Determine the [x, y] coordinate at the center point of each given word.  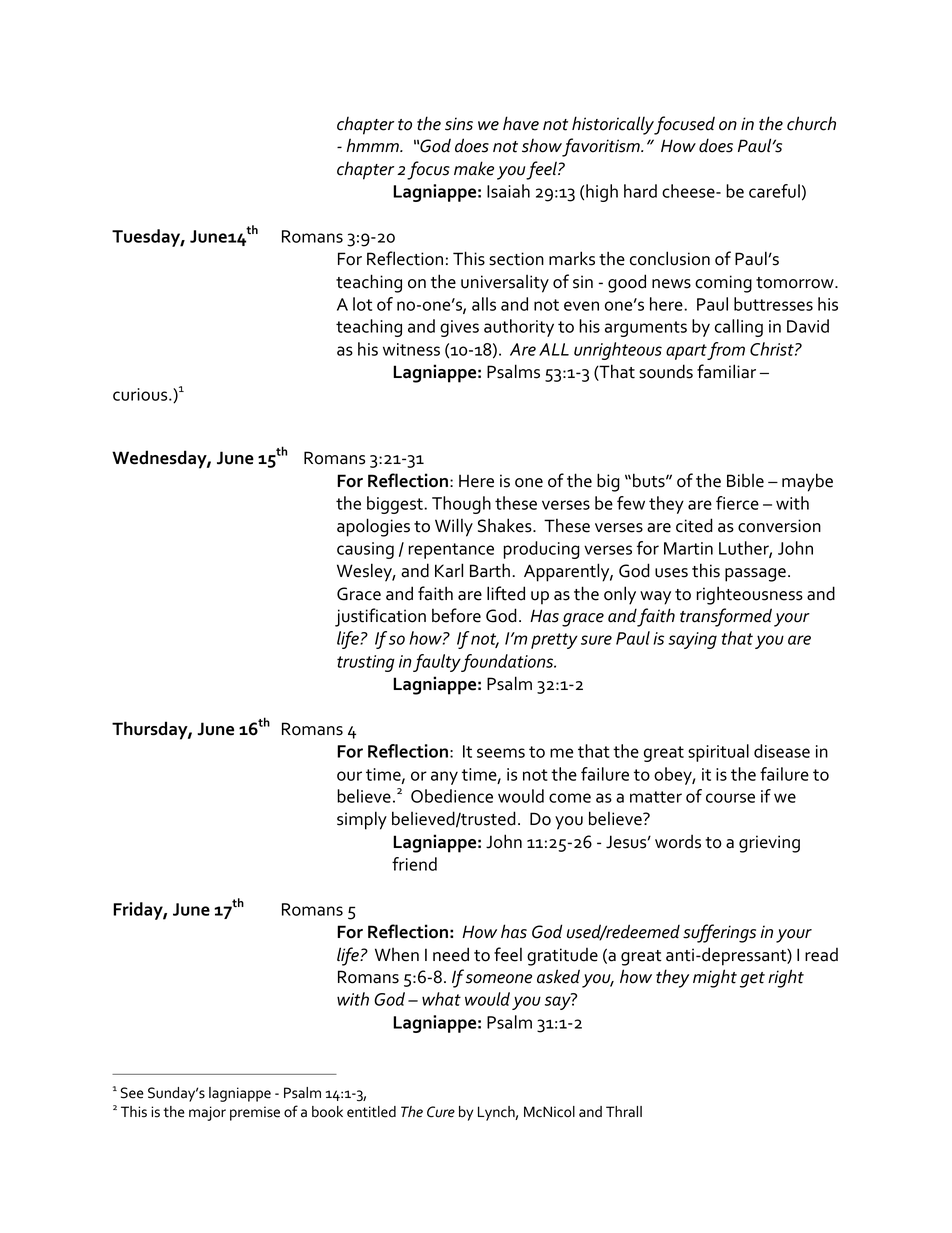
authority [519, 328]
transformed [726, 617]
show [542, 146]
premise [255, 1113]
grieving [769, 844]
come [570, 798]
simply [362, 820]
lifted [506, 593]
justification [380, 617]
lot [362, 304]
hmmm [373, 145]
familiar [726, 371]
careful [774, 191]
